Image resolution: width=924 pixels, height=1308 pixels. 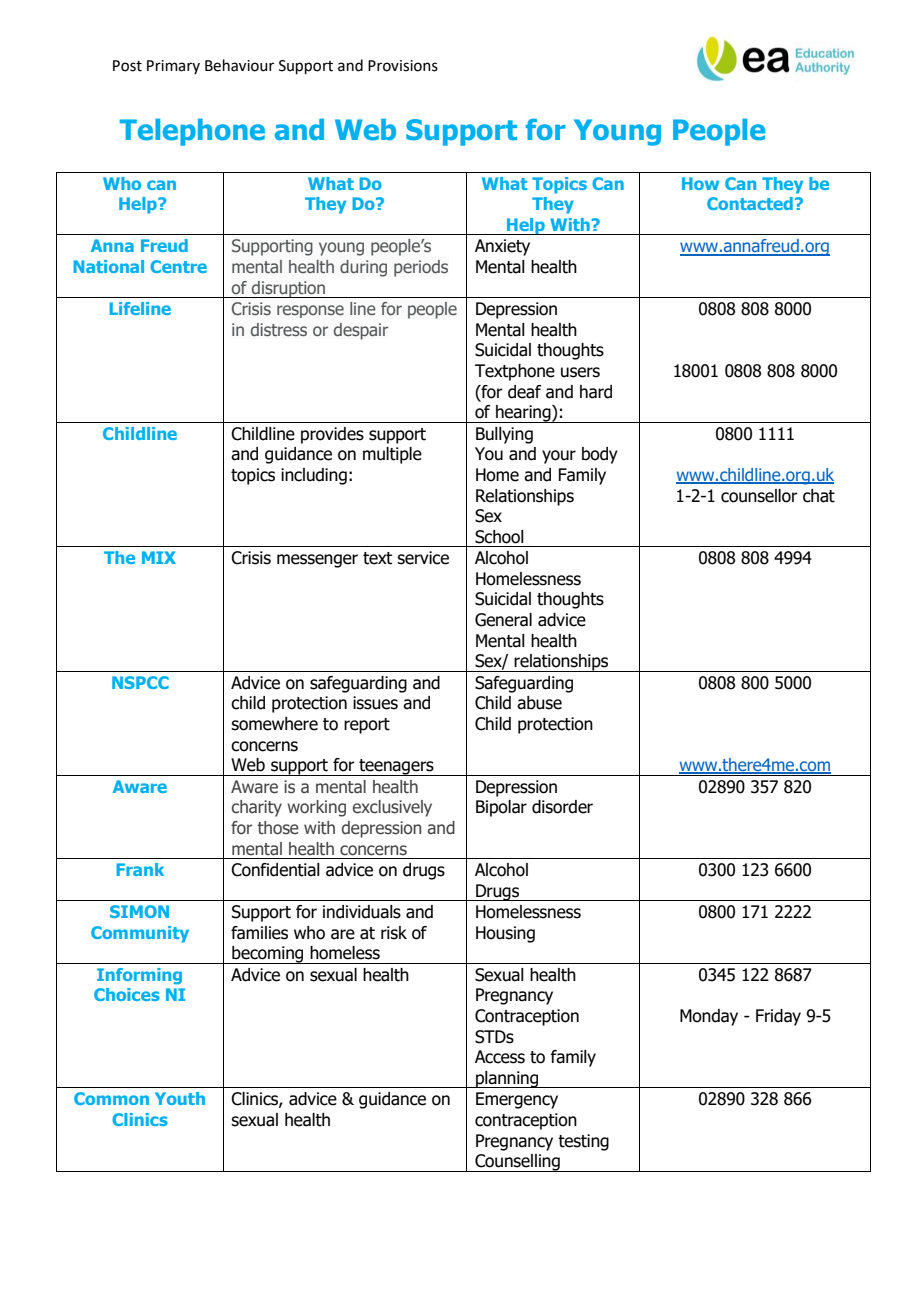 I want to click on How, so click(x=700, y=183).
